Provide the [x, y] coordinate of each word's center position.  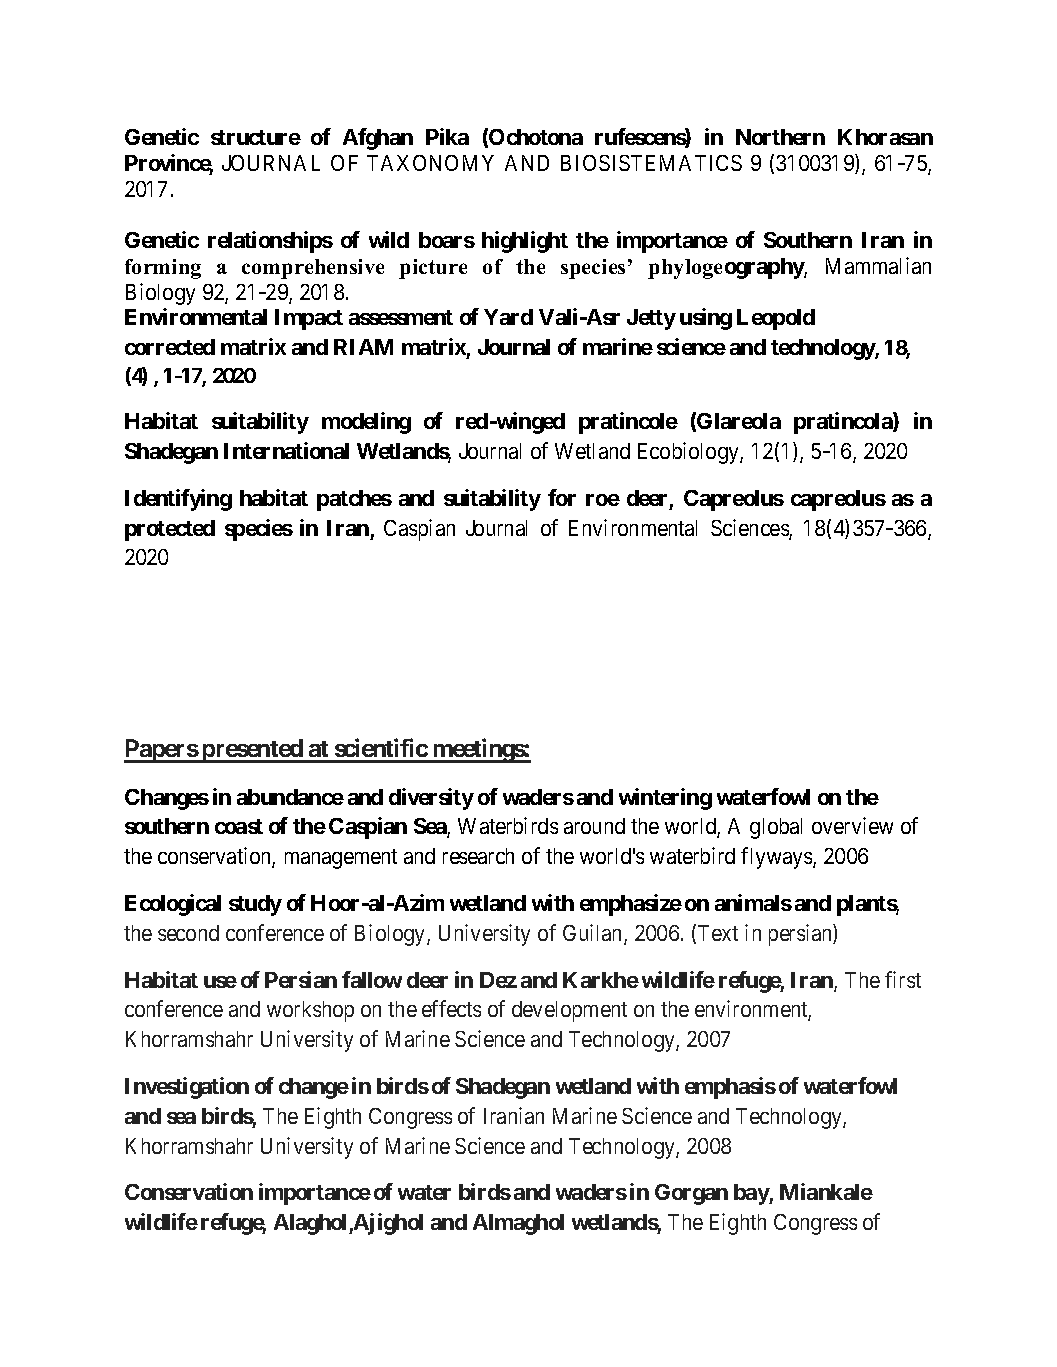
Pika [447, 136]
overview [852, 825]
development [569, 1011]
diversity [431, 799]
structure [256, 137]
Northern [780, 137]
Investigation [187, 1088]
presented [252, 751]
